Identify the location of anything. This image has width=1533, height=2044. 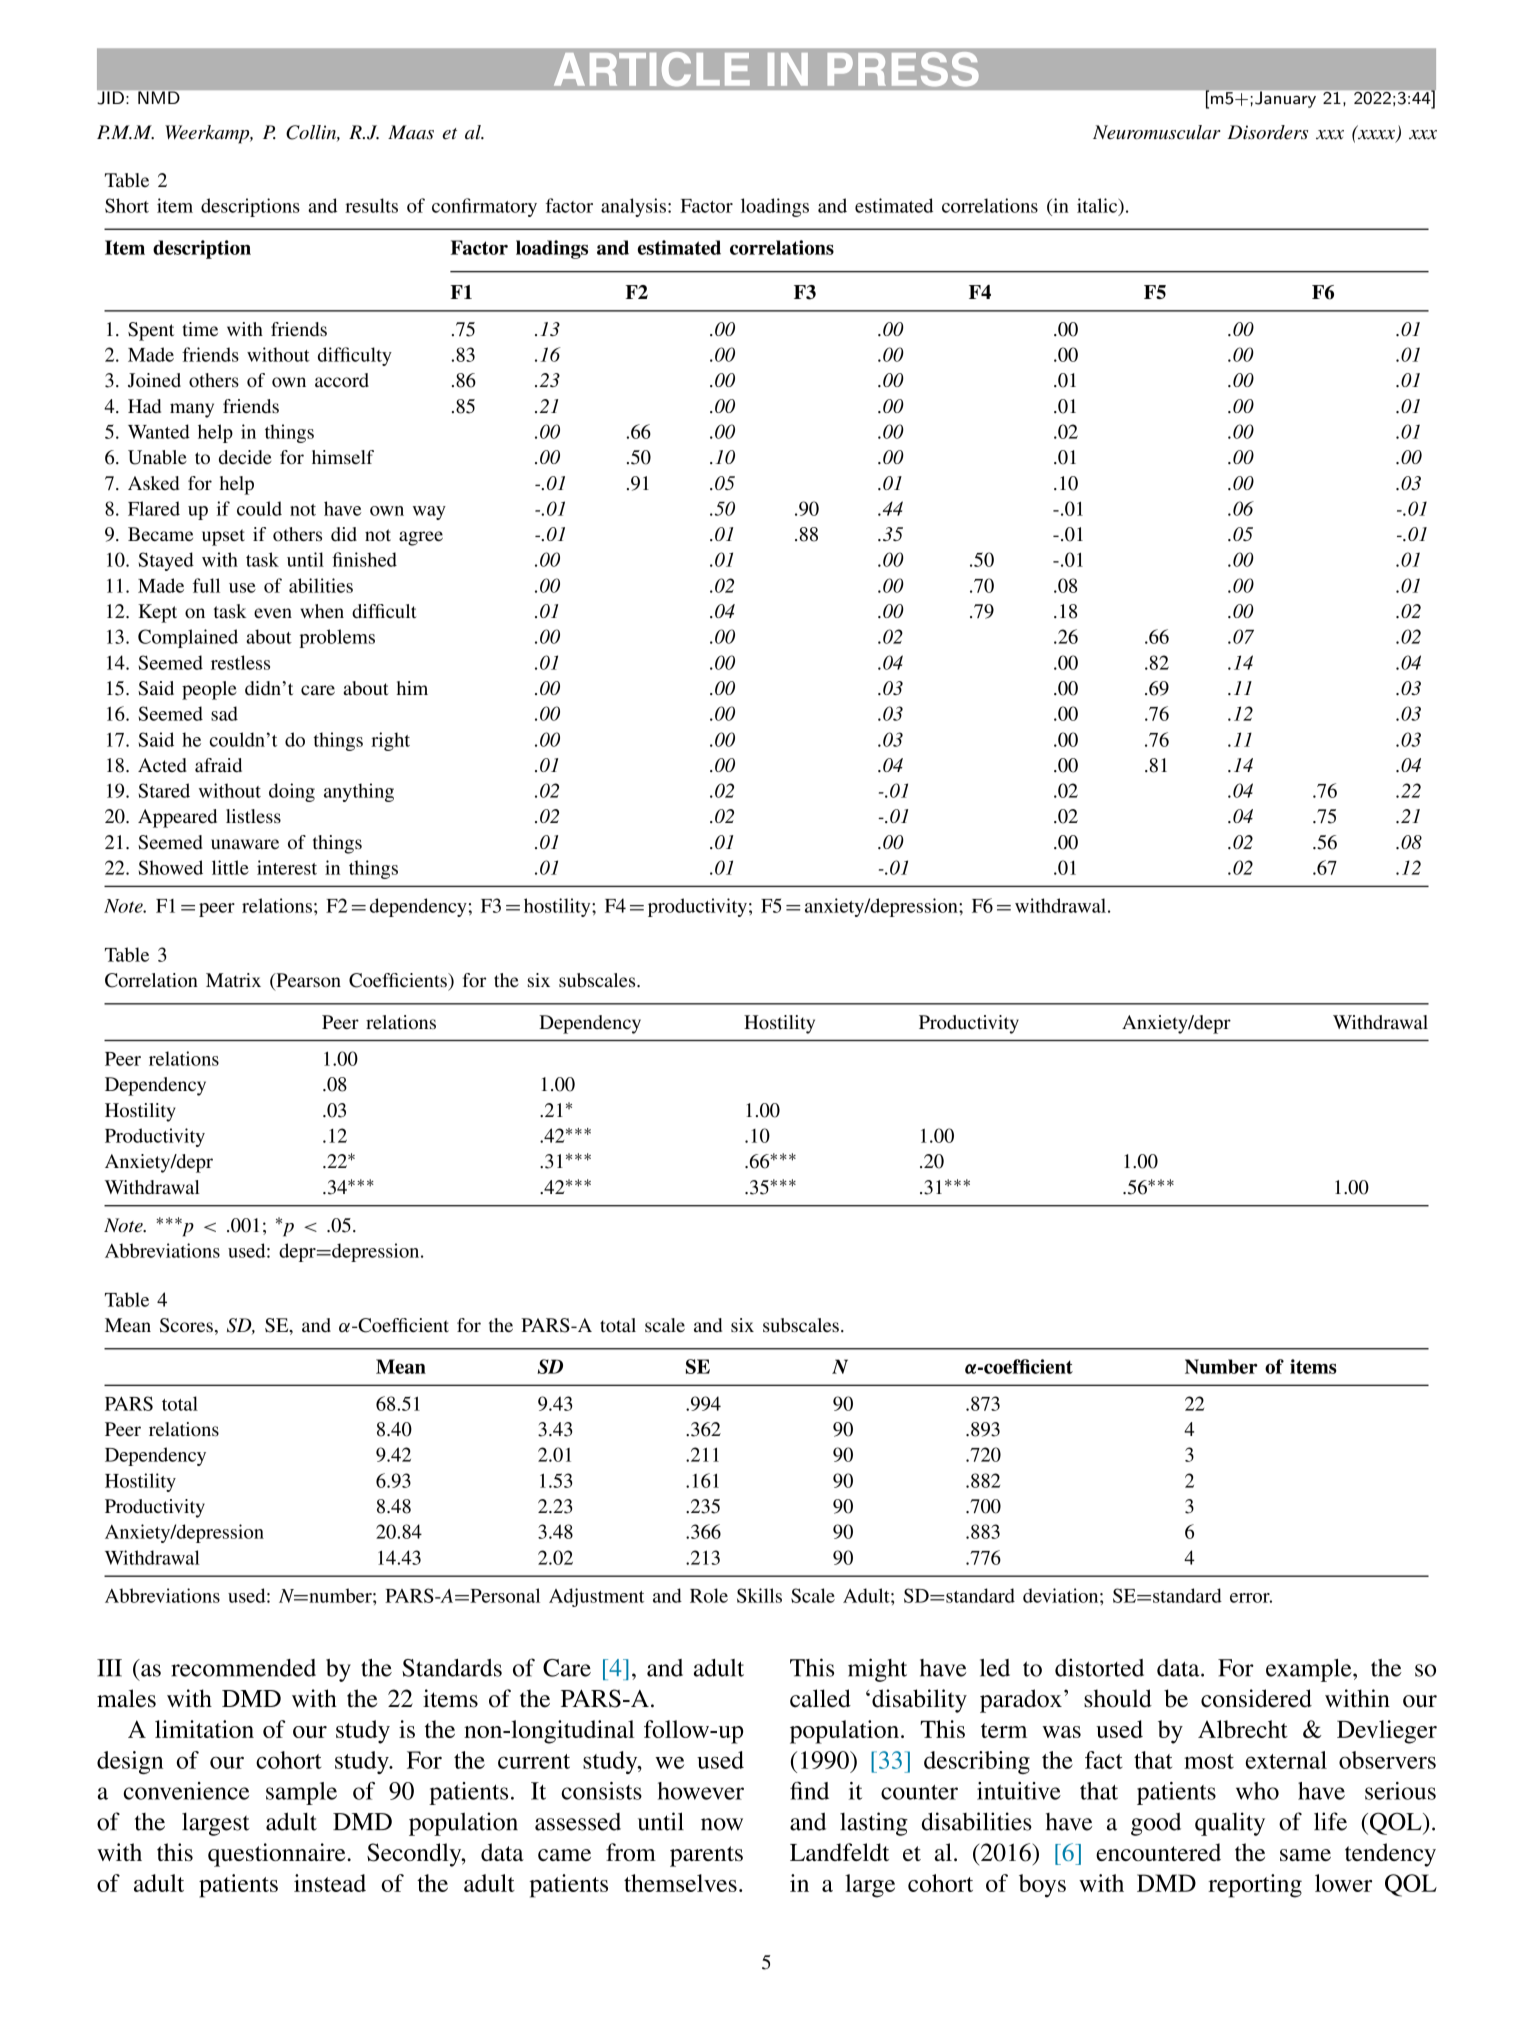
(359, 792).
